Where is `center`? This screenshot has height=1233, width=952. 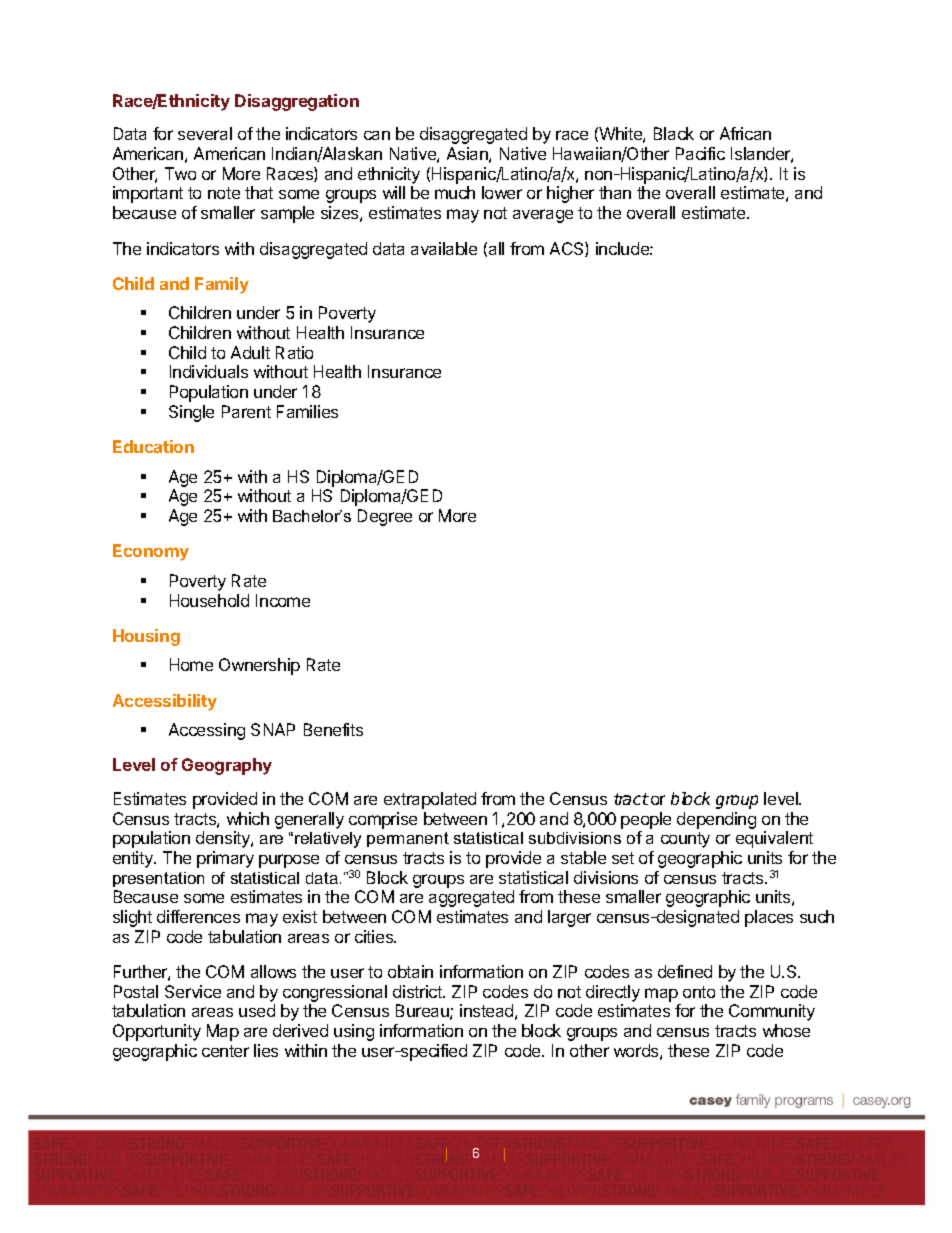 center is located at coordinates (225, 1051).
